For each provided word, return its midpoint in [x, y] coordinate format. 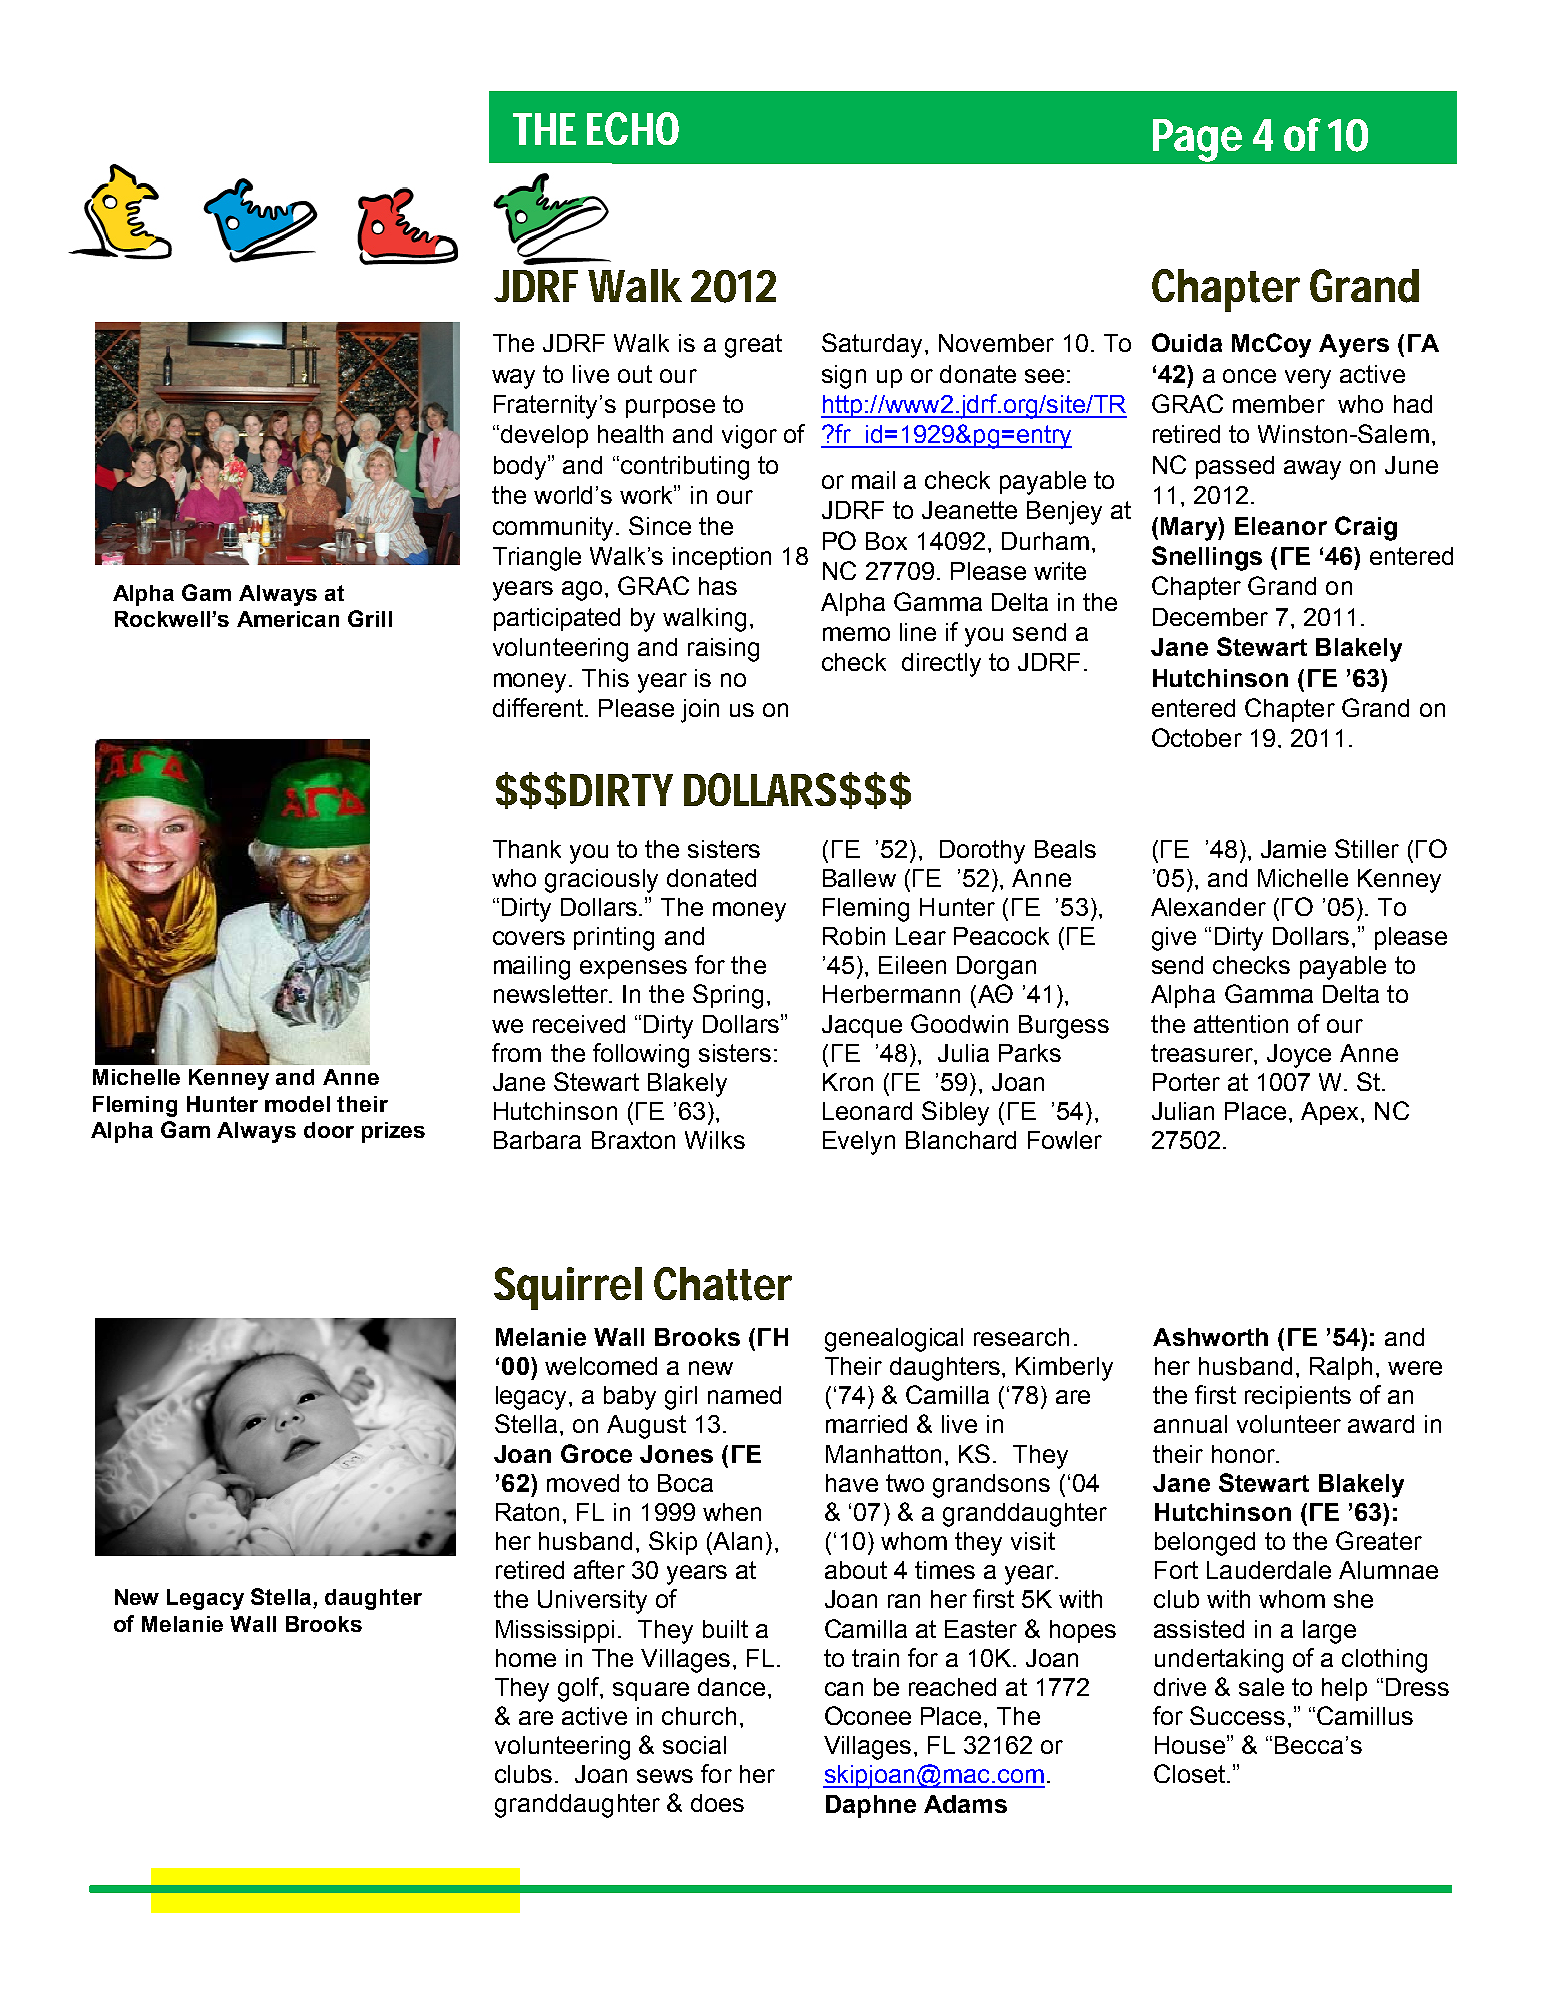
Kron [848, 1082]
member [1279, 404]
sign [844, 377]
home [526, 1658]
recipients [1298, 1397]
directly [941, 665]
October [1197, 737]
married [866, 1424]
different [539, 707]
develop [544, 436]
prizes [393, 1132]
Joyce [1299, 1056]
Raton [527, 1512]
